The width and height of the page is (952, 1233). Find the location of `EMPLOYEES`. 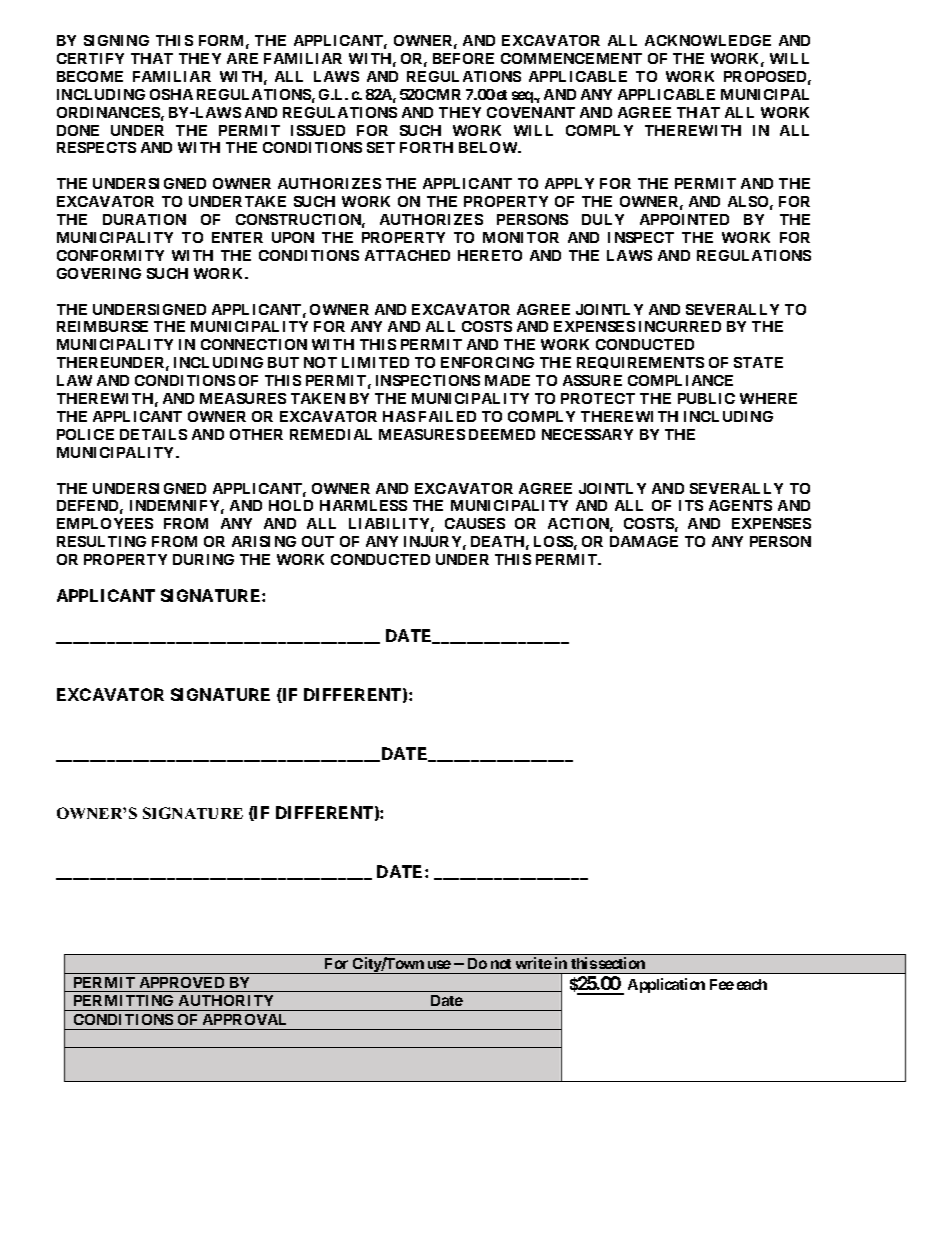

EMPLOYEES is located at coordinates (105, 523).
